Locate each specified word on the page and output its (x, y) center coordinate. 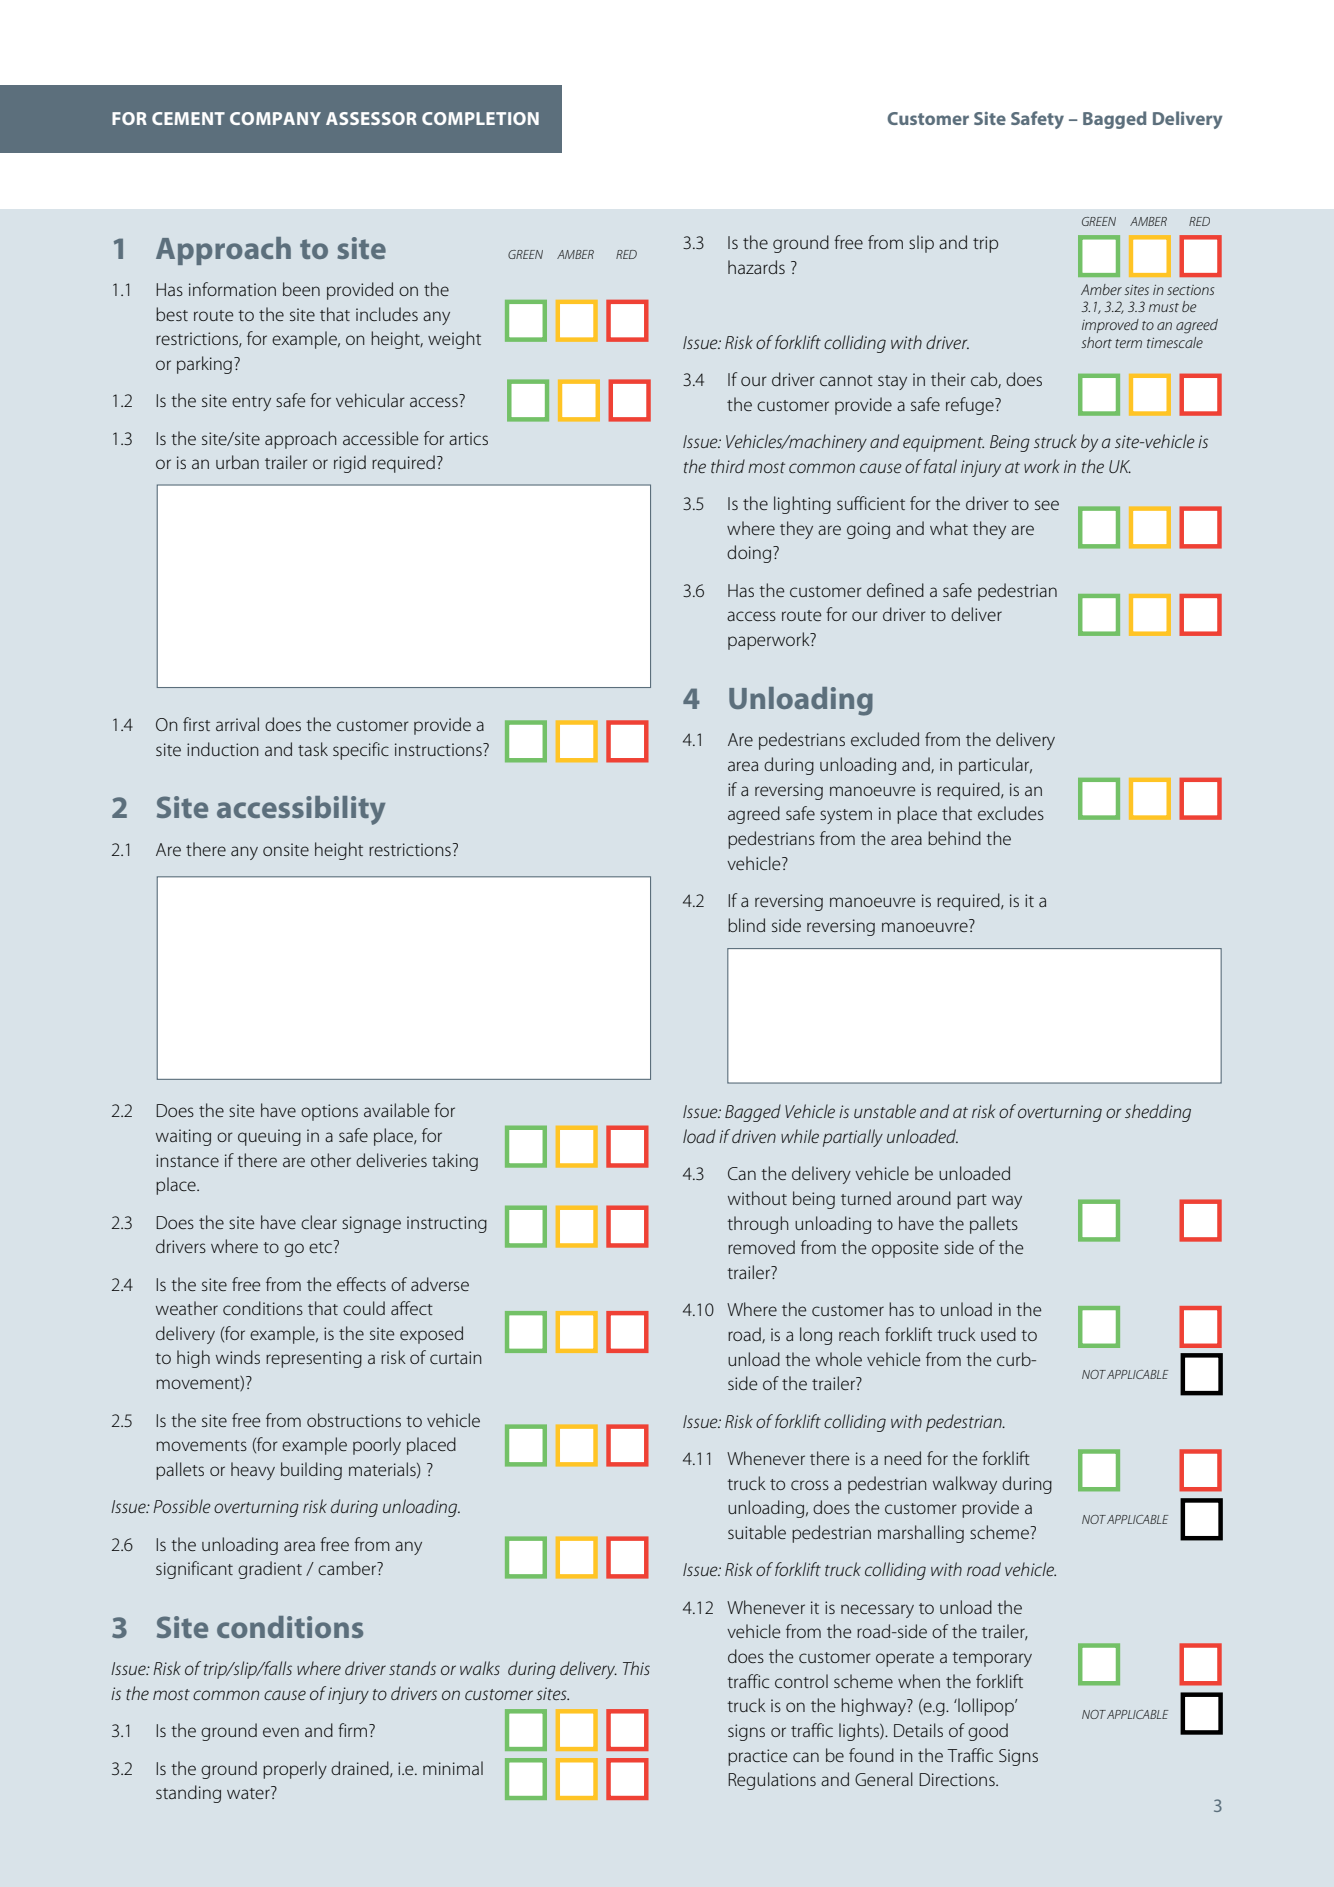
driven (754, 1136)
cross (810, 1485)
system (846, 816)
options (329, 1112)
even (281, 1732)
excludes (1011, 813)
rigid (350, 464)
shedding (1158, 1113)
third (728, 466)
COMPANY (275, 118)
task (313, 749)
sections (1190, 290)
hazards (756, 267)
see (1047, 505)
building (311, 1471)
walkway (965, 1485)
